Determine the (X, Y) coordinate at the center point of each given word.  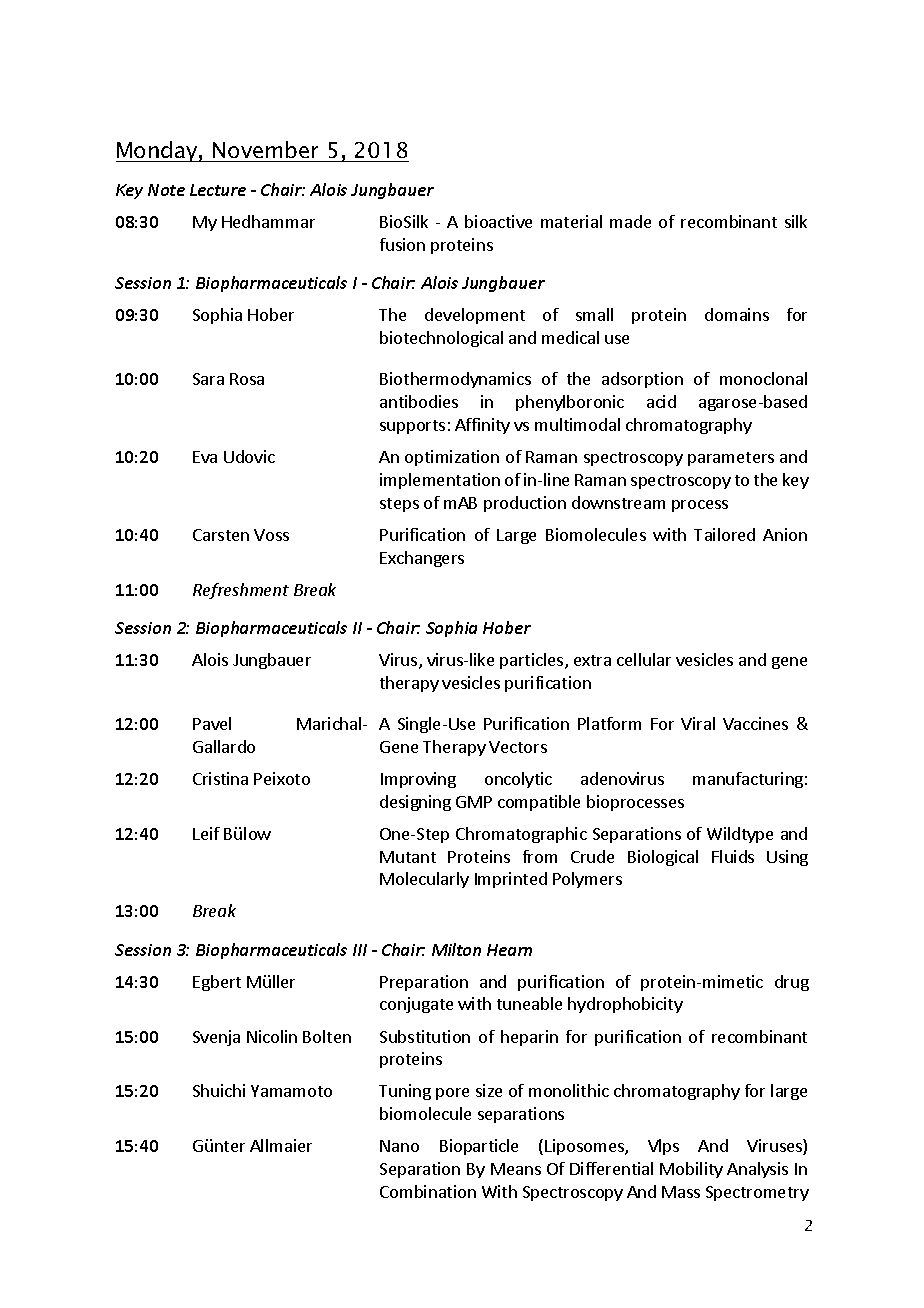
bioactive (498, 221)
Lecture (218, 190)
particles (533, 661)
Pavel (212, 723)
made (630, 221)
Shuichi (219, 1090)
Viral (698, 723)
